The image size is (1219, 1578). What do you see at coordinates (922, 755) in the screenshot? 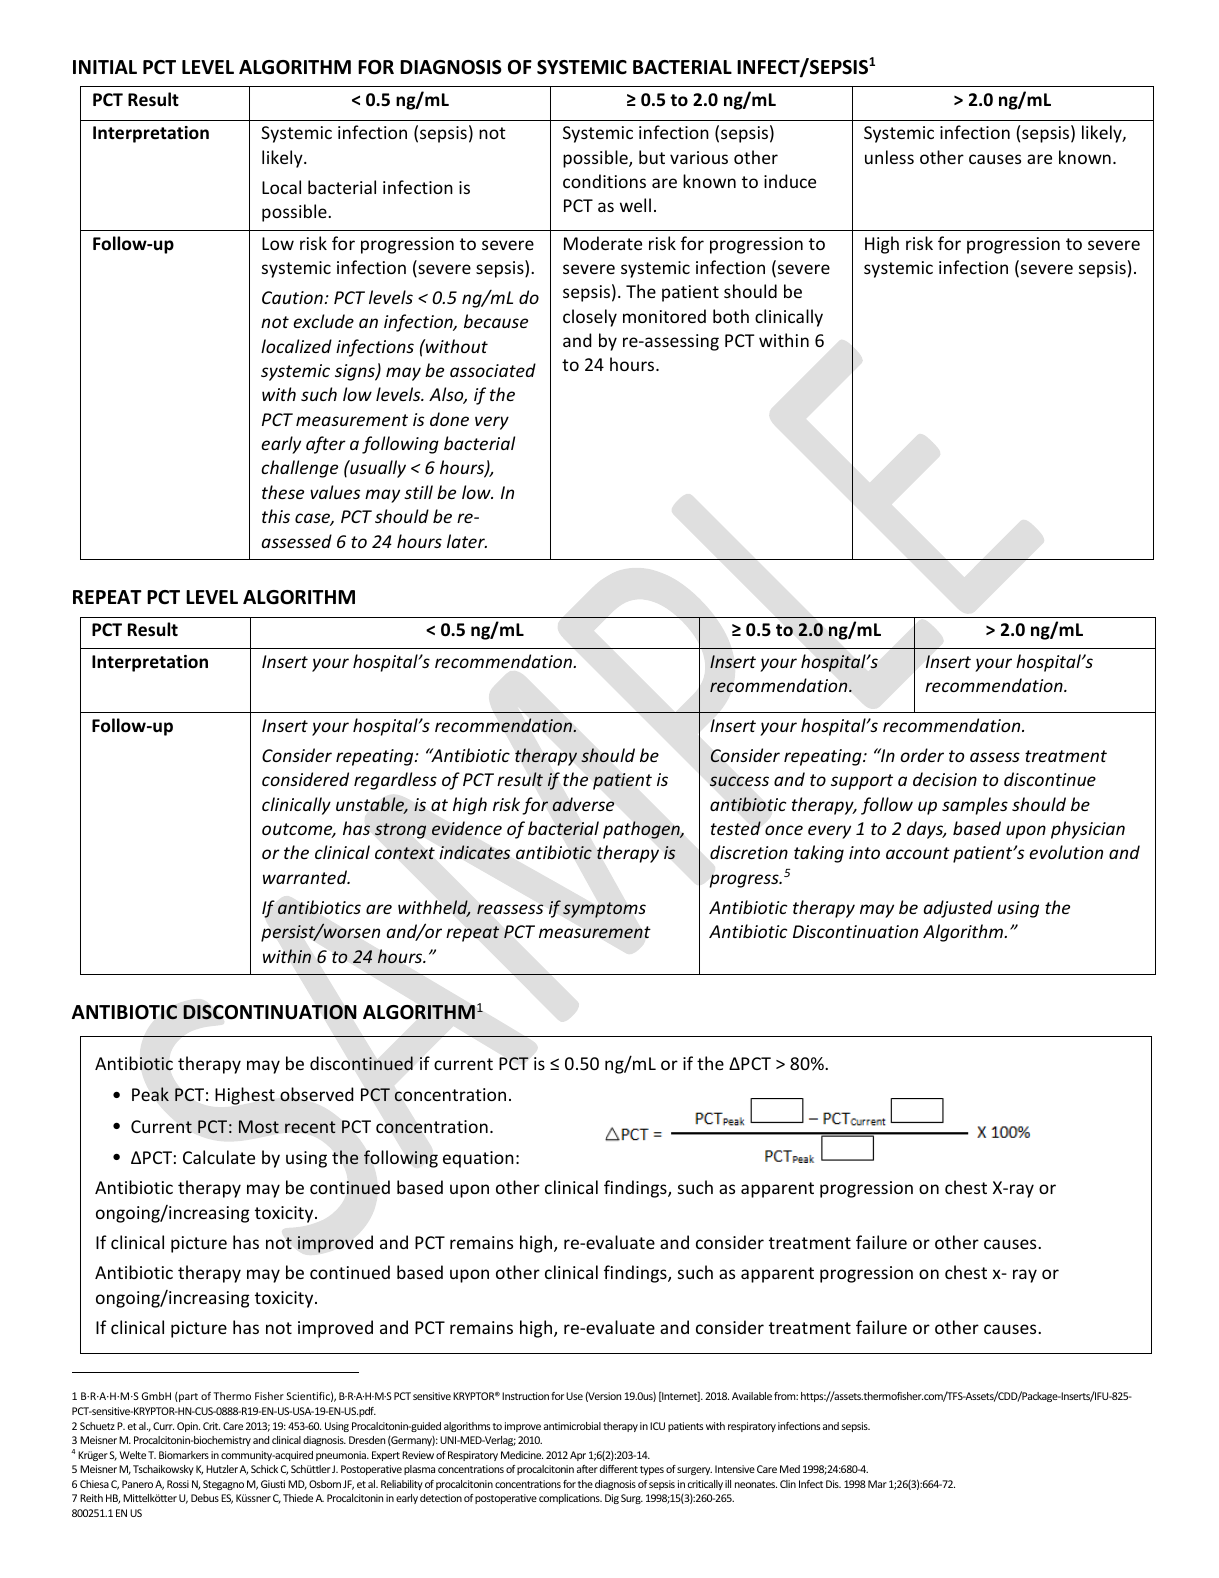
I see `order` at bounding box center [922, 755].
